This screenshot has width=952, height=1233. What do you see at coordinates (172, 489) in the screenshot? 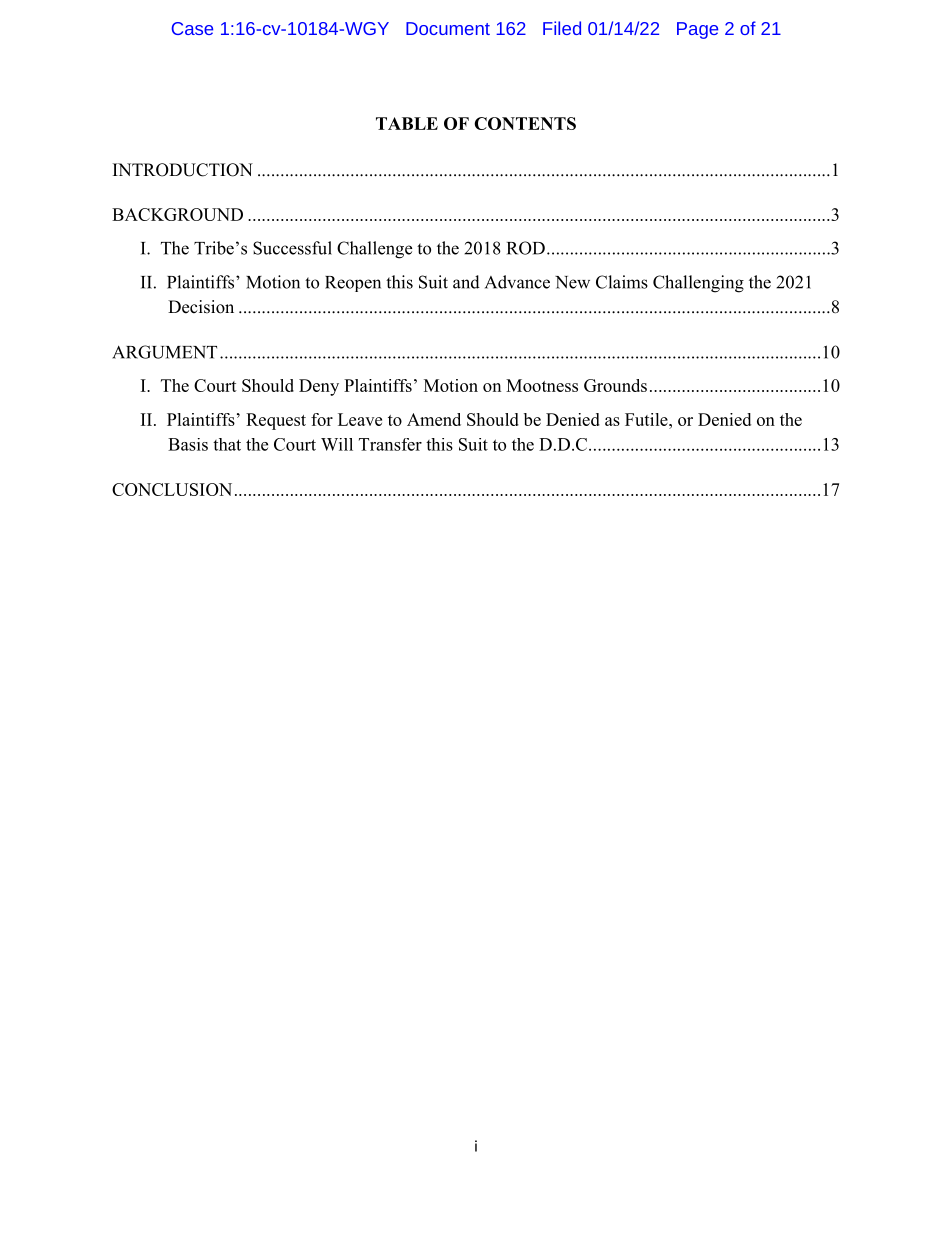
I see `CONCLUSION` at bounding box center [172, 489].
